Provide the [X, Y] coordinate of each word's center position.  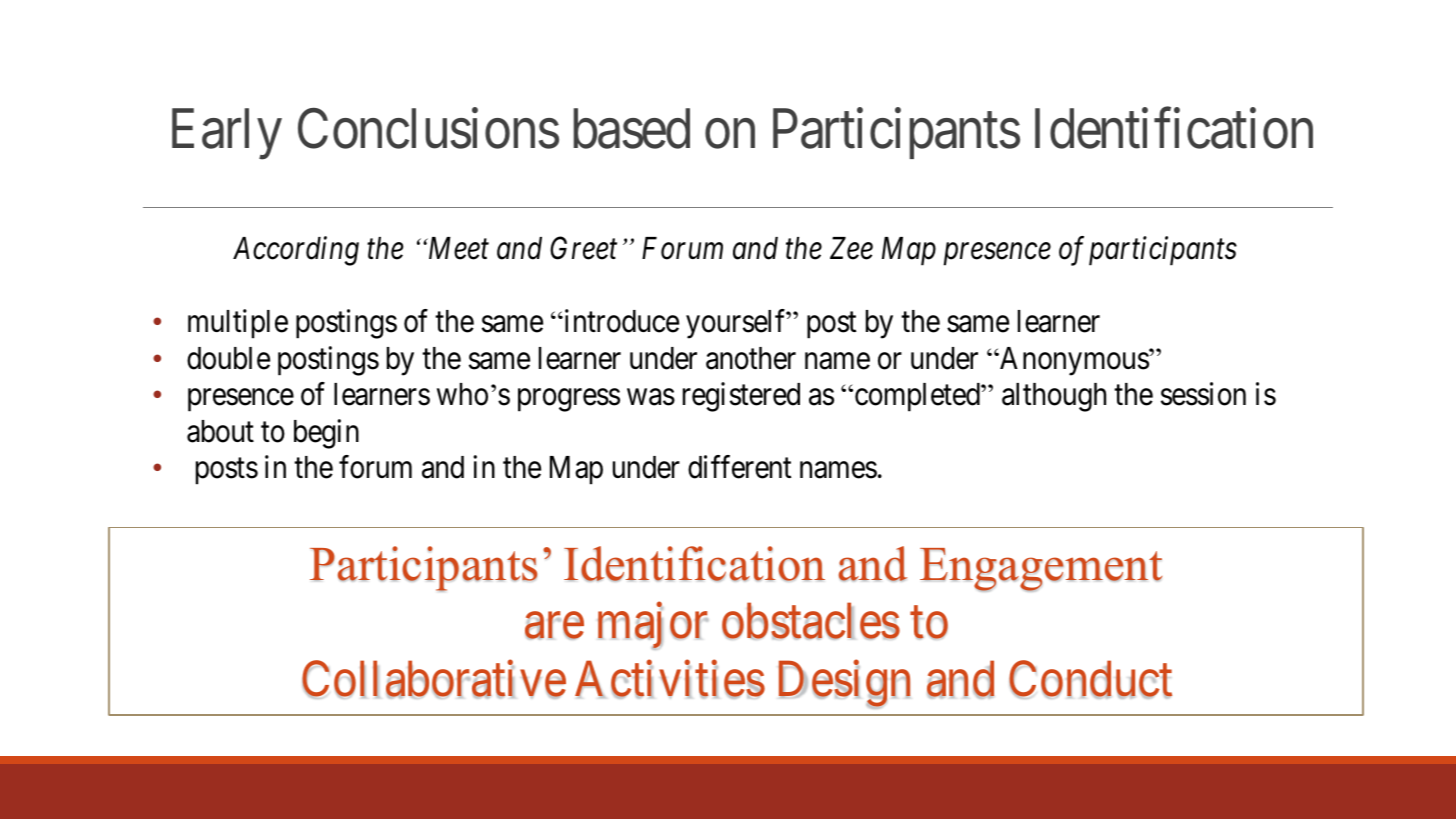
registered [741, 397]
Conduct [1090, 680]
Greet [583, 248]
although [1054, 397]
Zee [851, 249]
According [296, 251]
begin [326, 434]
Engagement [1041, 570]
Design [844, 685]
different [739, 467]
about [220, 431]
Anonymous [1074, 361]
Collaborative [434, 680]
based [632, 128]
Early [227, 134]
